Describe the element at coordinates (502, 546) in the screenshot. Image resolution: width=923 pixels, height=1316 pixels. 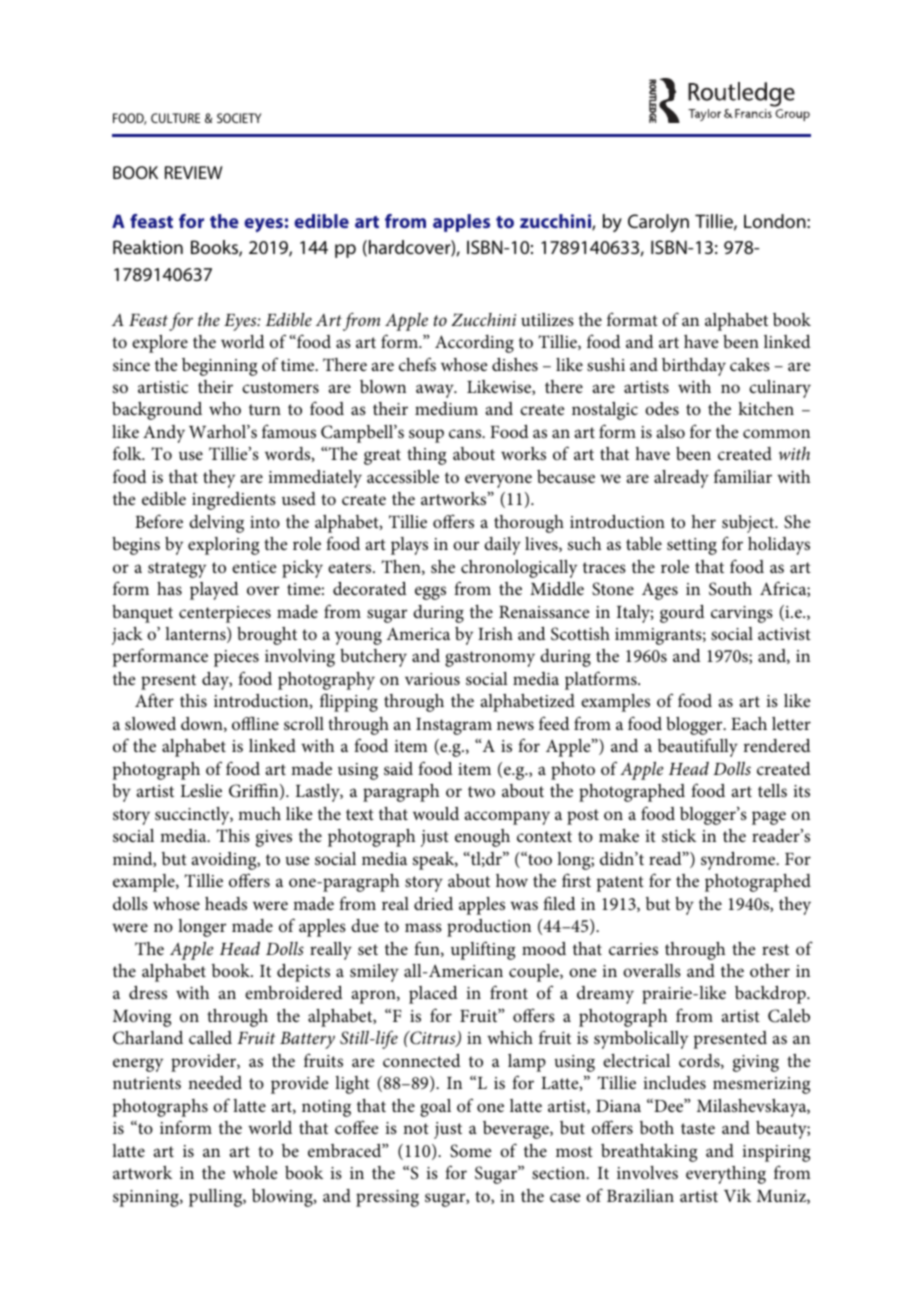
I see `daily` at that location.
